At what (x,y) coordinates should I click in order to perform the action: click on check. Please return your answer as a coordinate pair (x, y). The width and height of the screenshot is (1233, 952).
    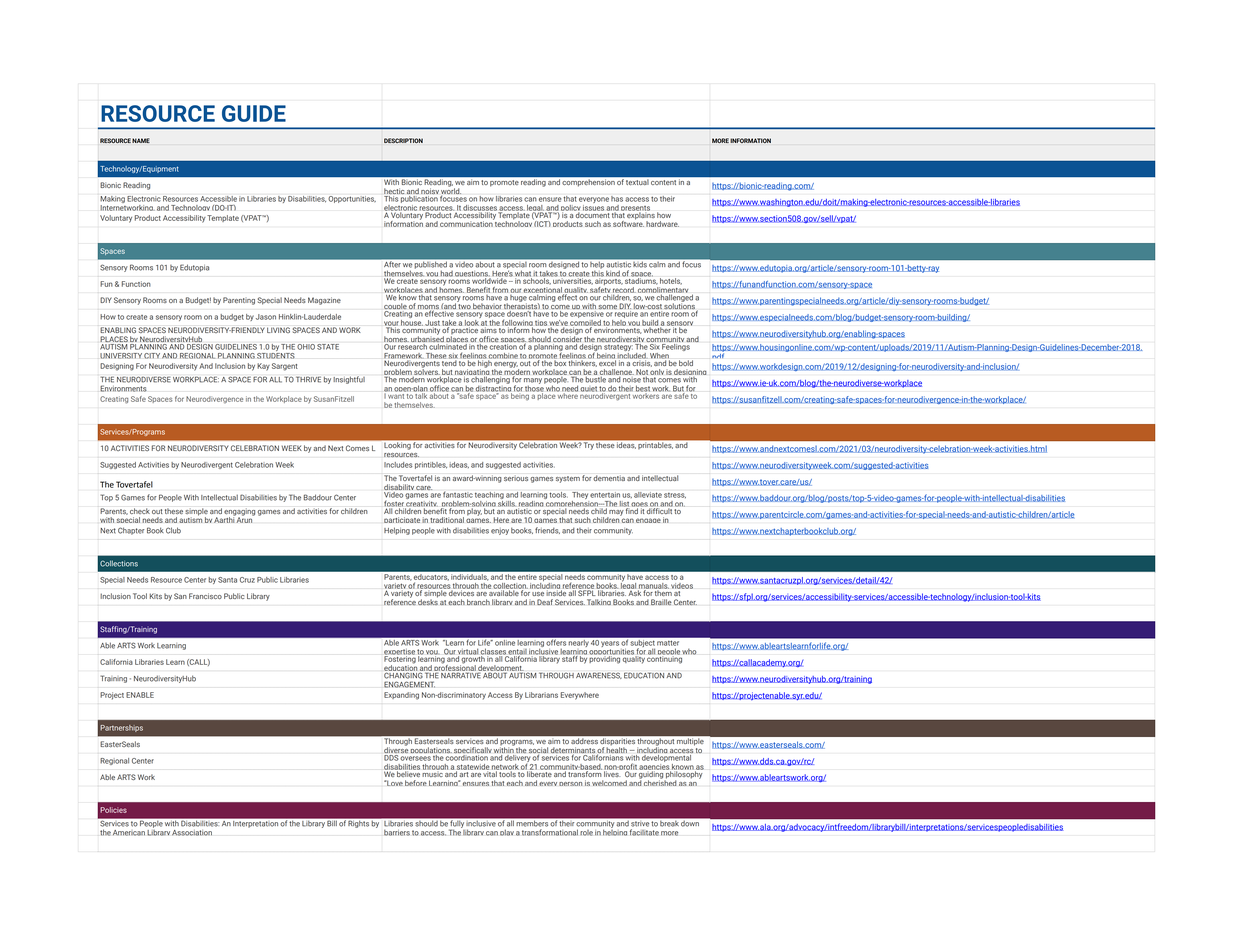
    Looking at the image, I should click on (140, 511).
